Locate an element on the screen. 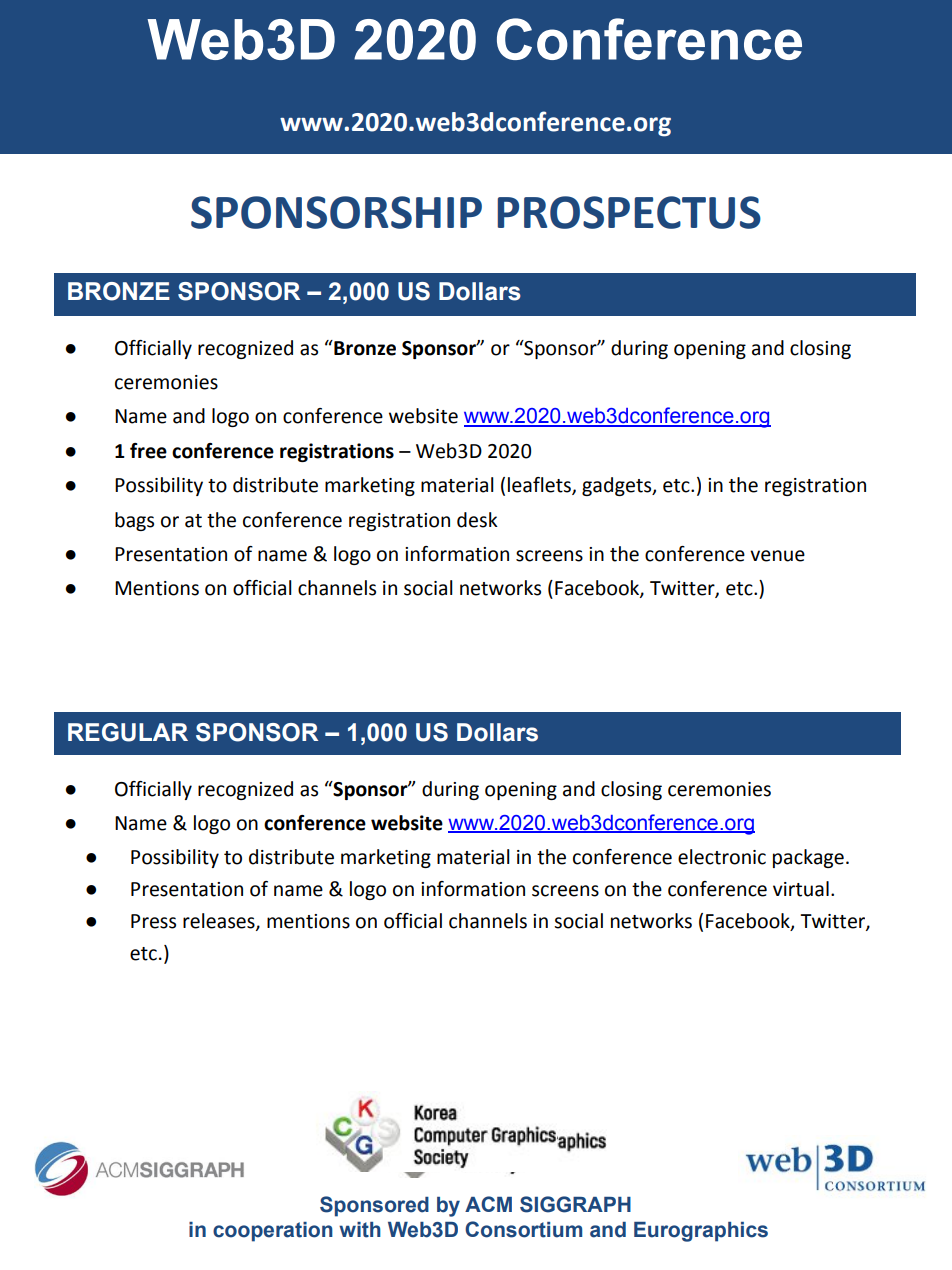  REGULAR is located at coordinates (128, 732).
